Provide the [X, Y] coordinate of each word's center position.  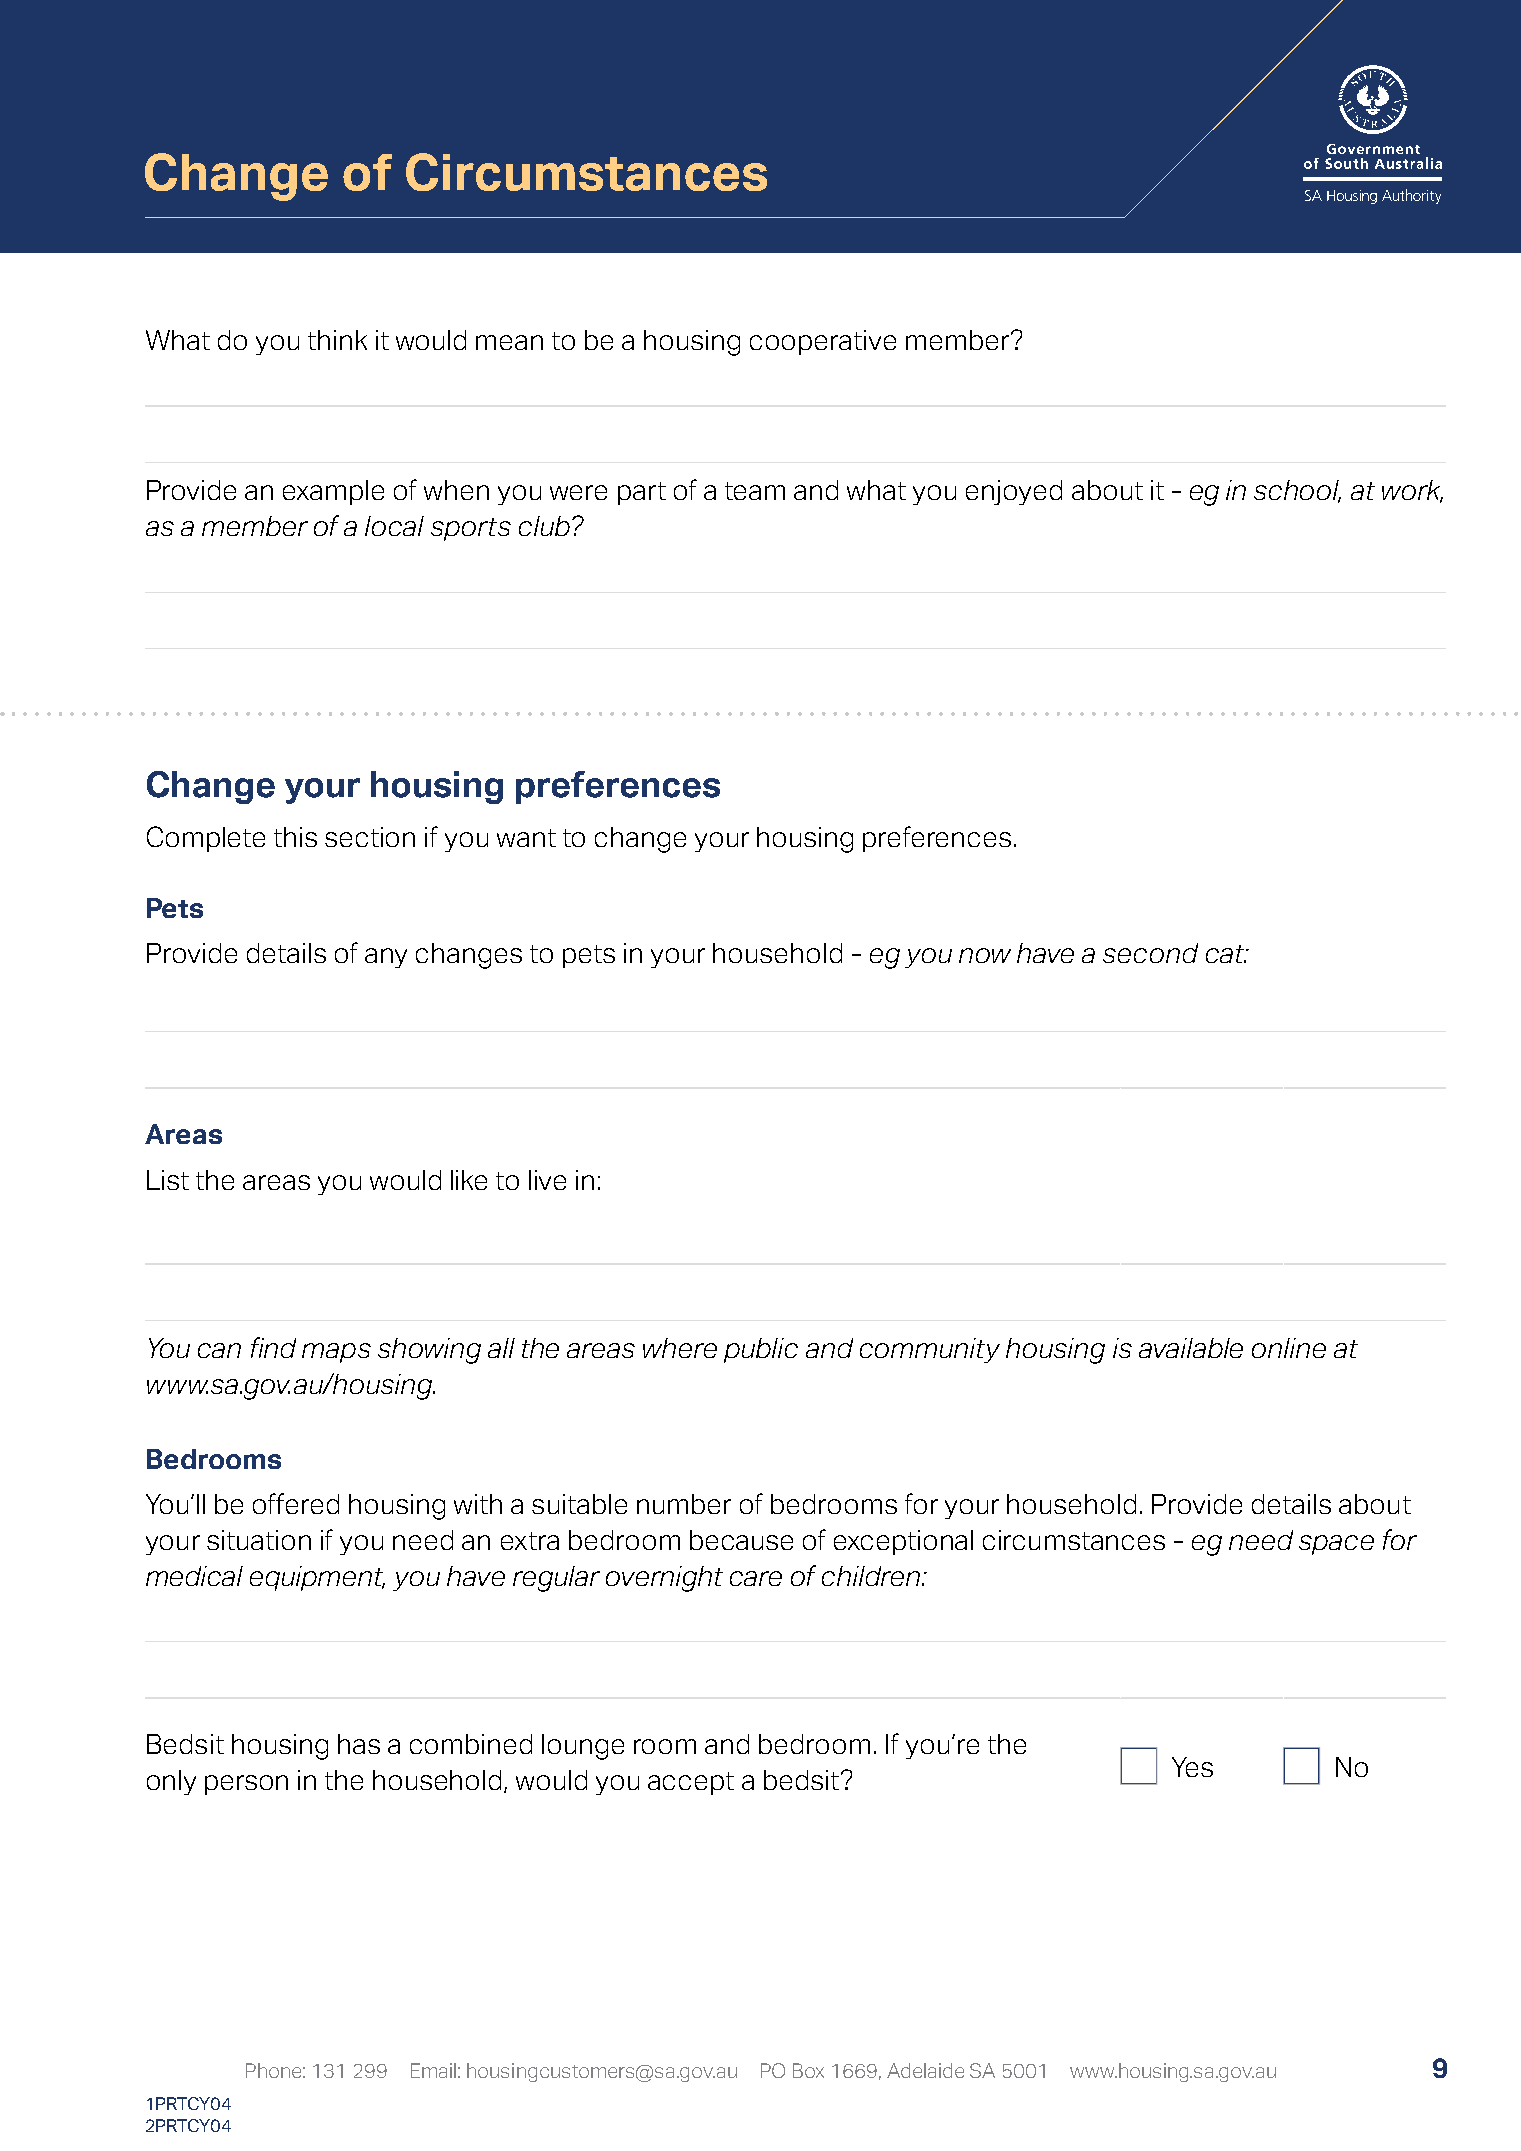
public [761, 1350]
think [337, 340]
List [168, 1180]
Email [433, 2070]
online [1289, 1348]
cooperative [823, 342]
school [1297, 491]
